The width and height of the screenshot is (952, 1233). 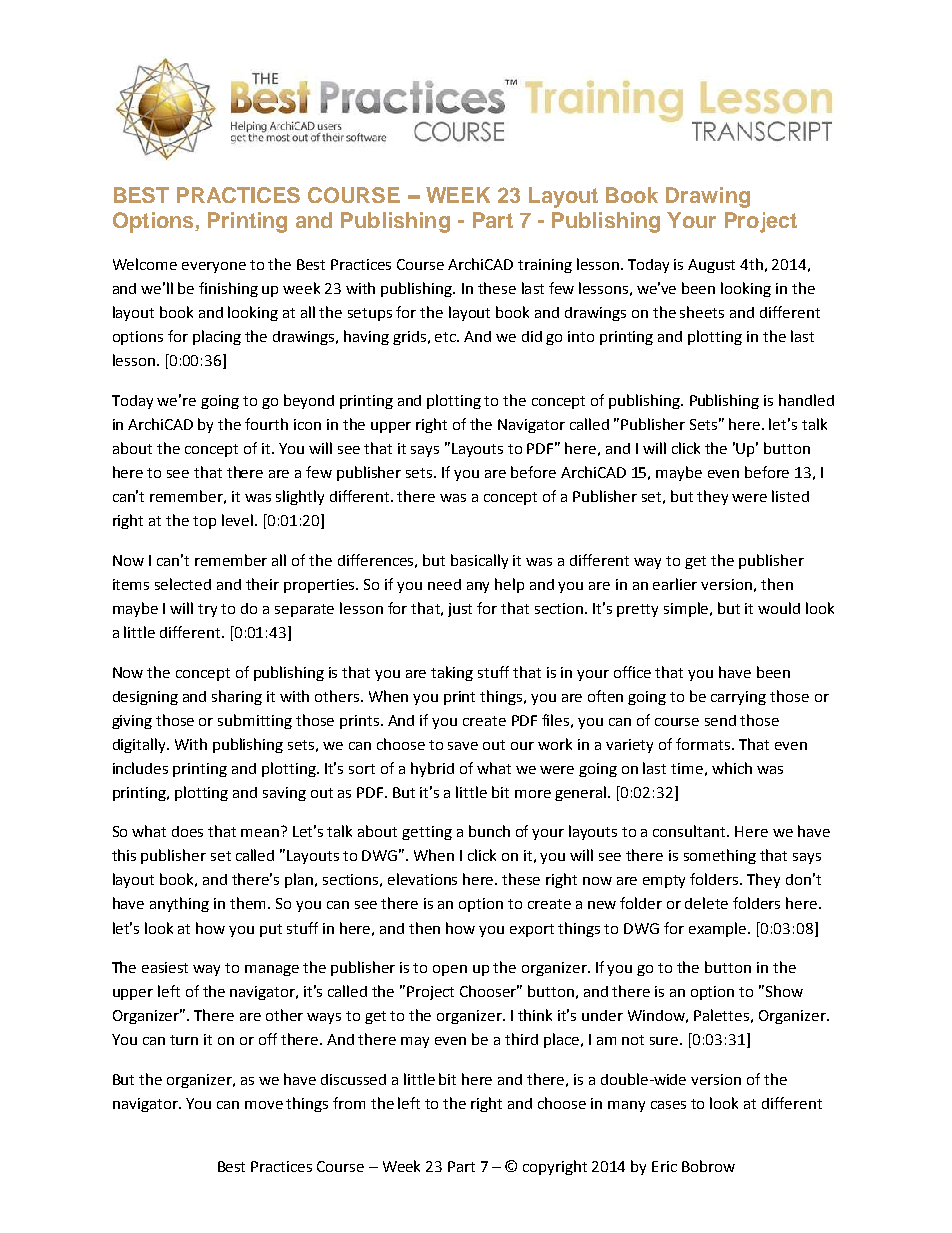 What do you see at coordinates (264, 1105) in the screenshot?
I see `move` at bounding box center [264, 1105].
